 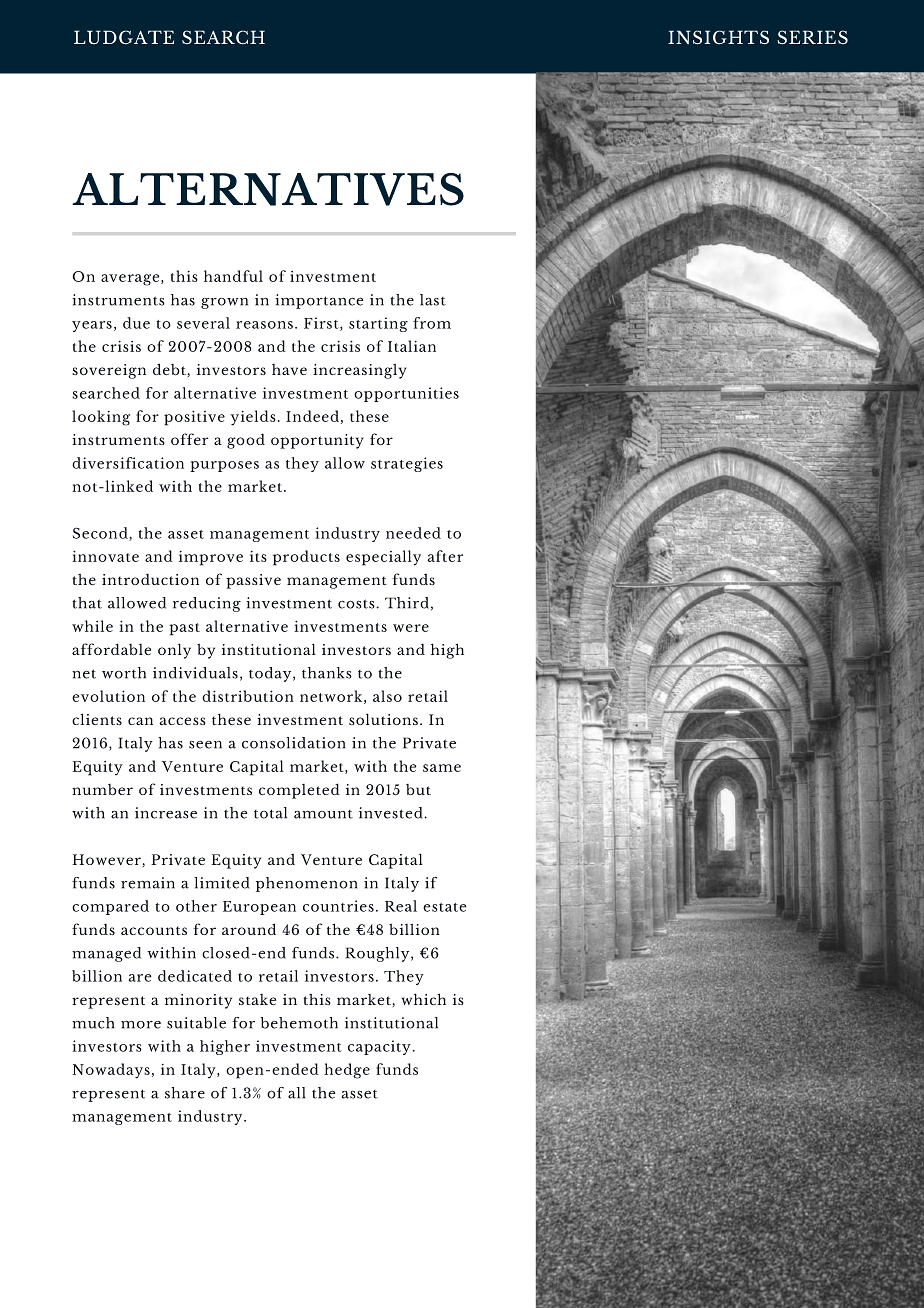 What do you see at coordinates (718, 37) in the screenshot?
I see `INSIGHTS` at bounding box center [718, 37].
